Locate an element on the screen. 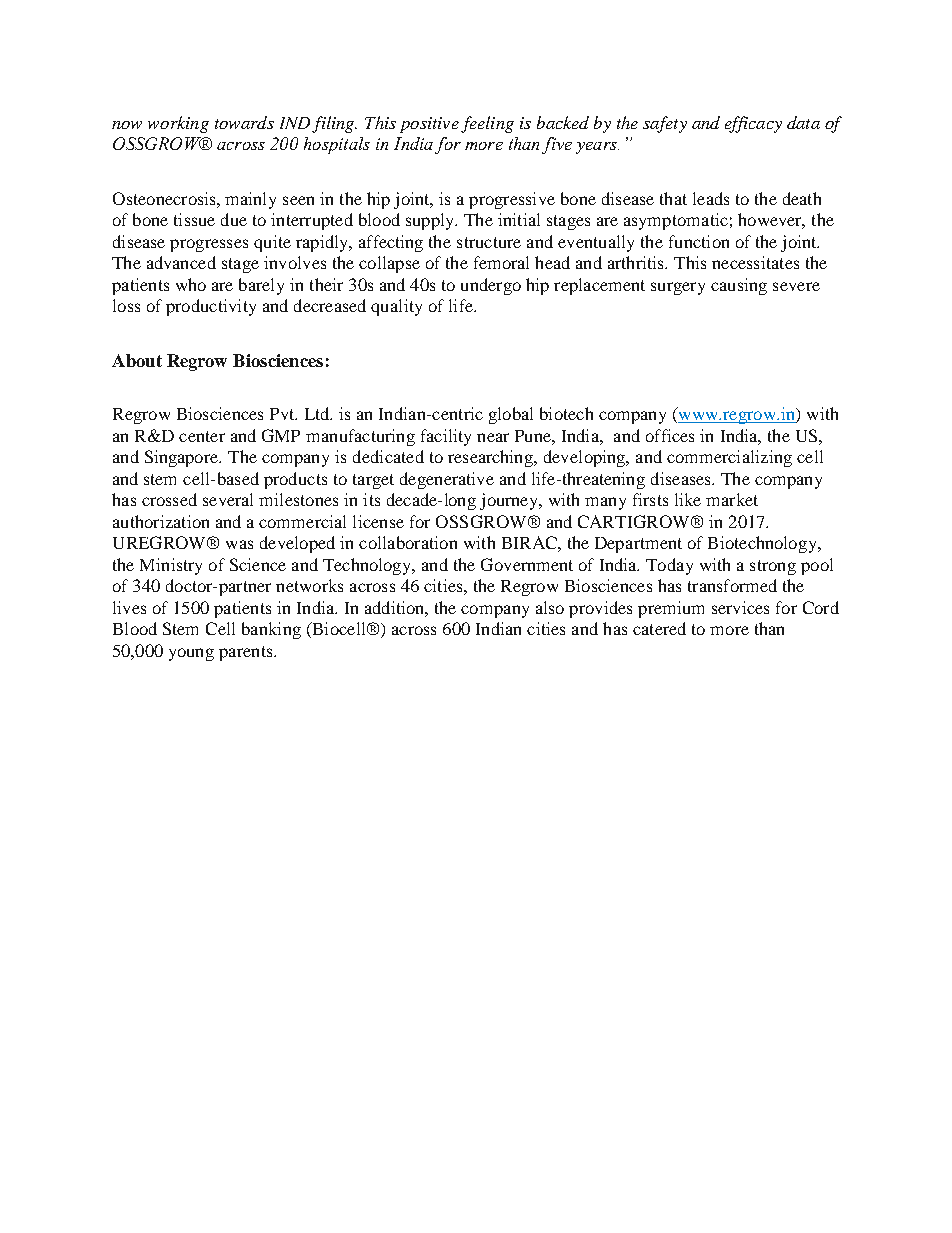 This screenshot has height=1233, width=952. global is located at coordinates (511, 415).
